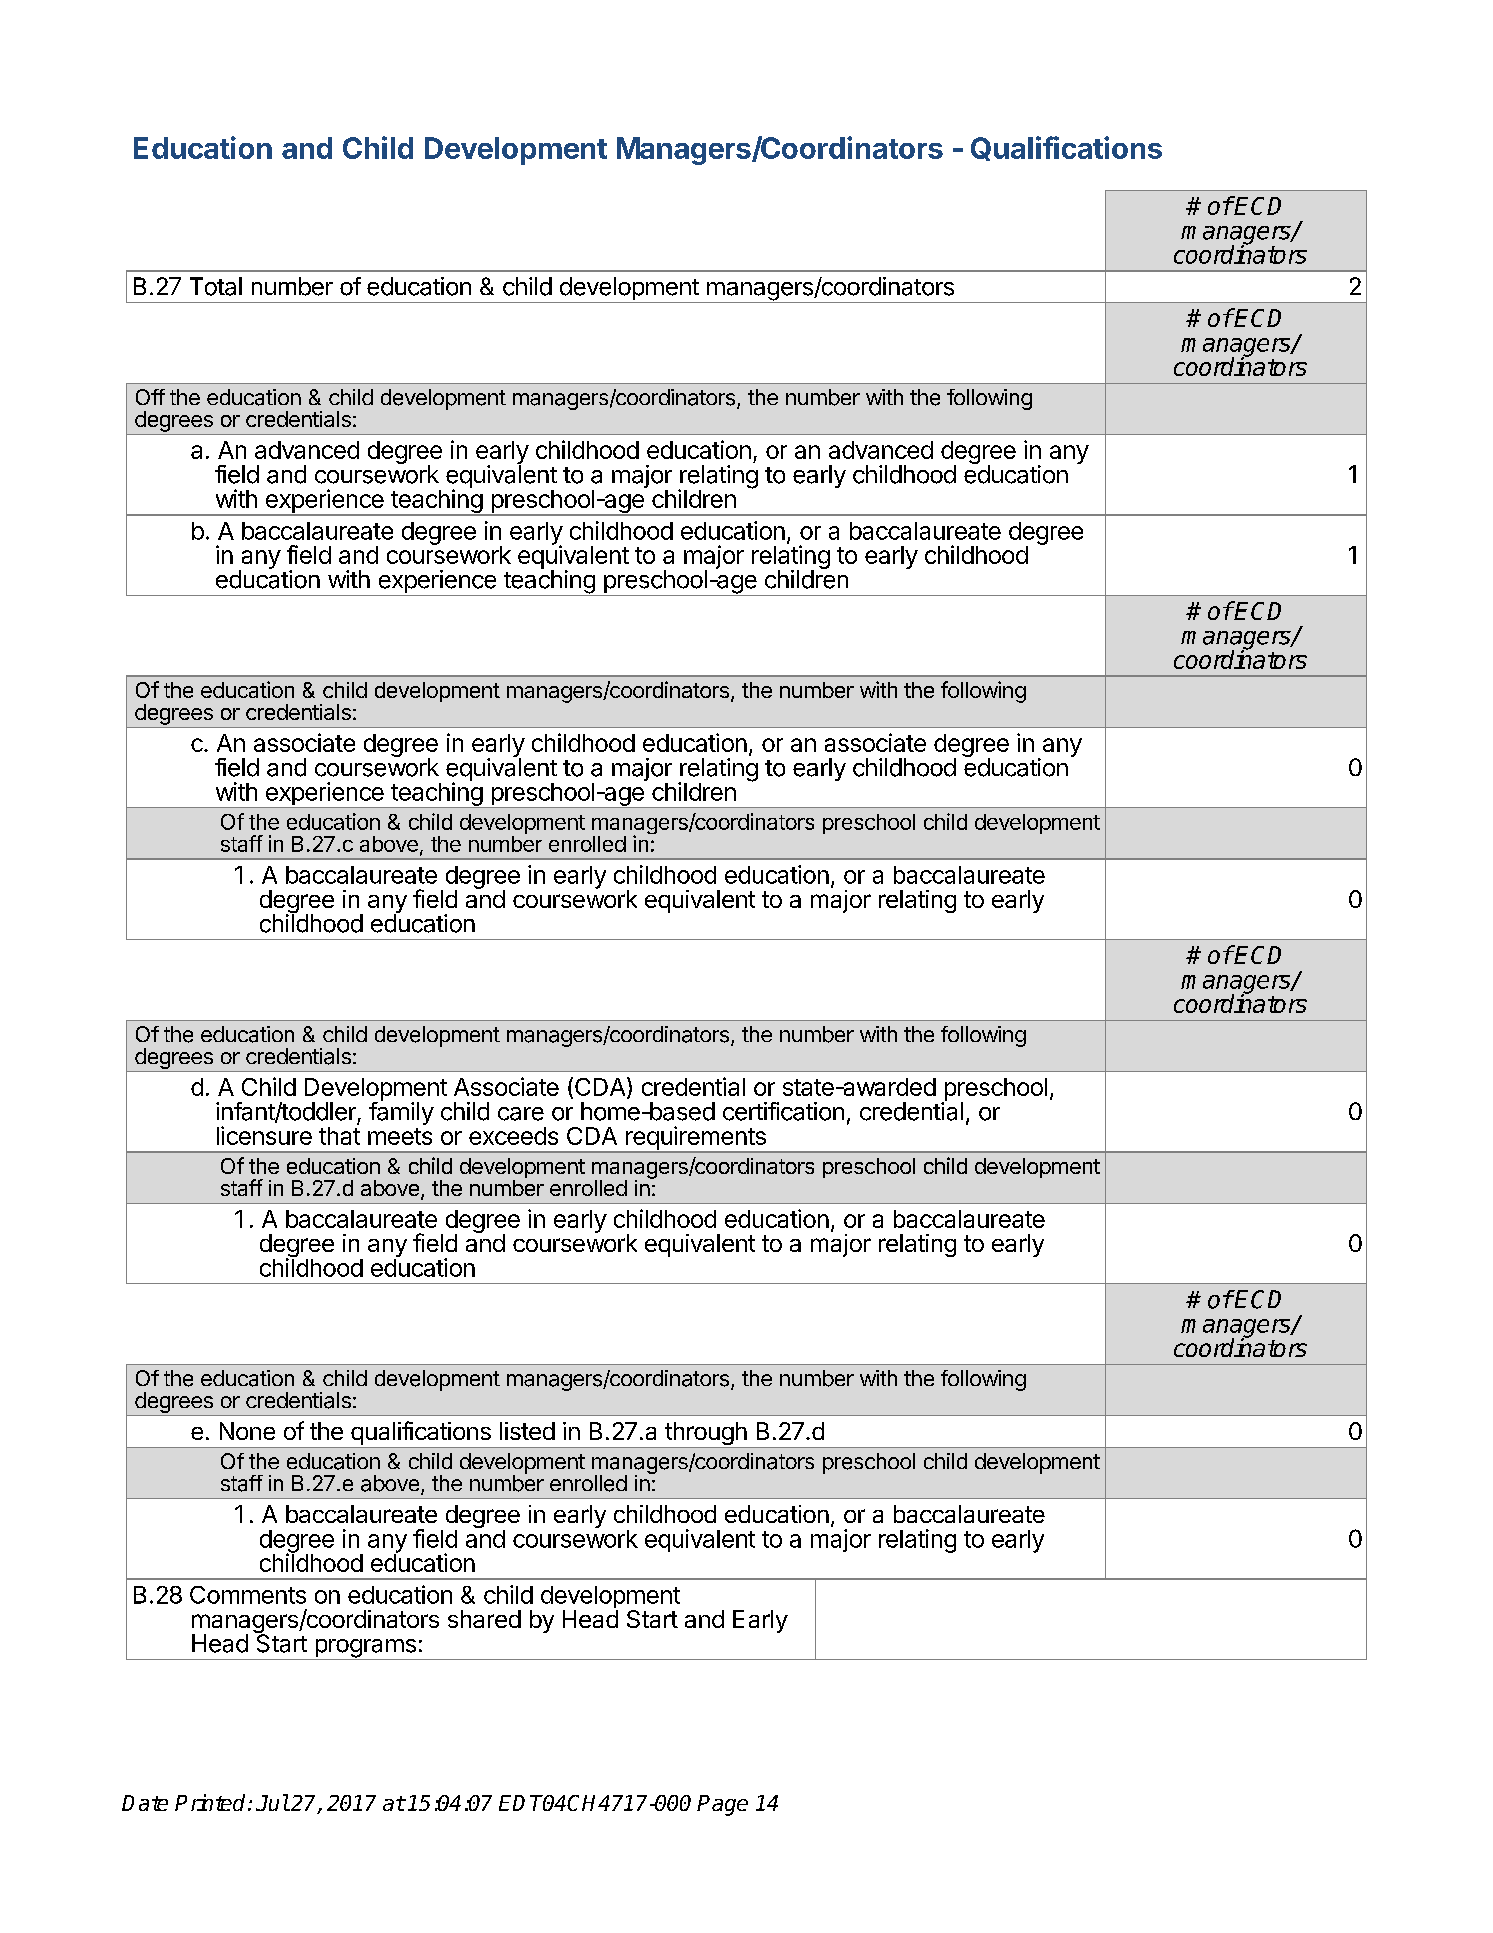 The height and width of the screenshot is (1933, 1493). Describe the element at coordinates (484, 1619) in the screenshot. I see `shared` at that location.
